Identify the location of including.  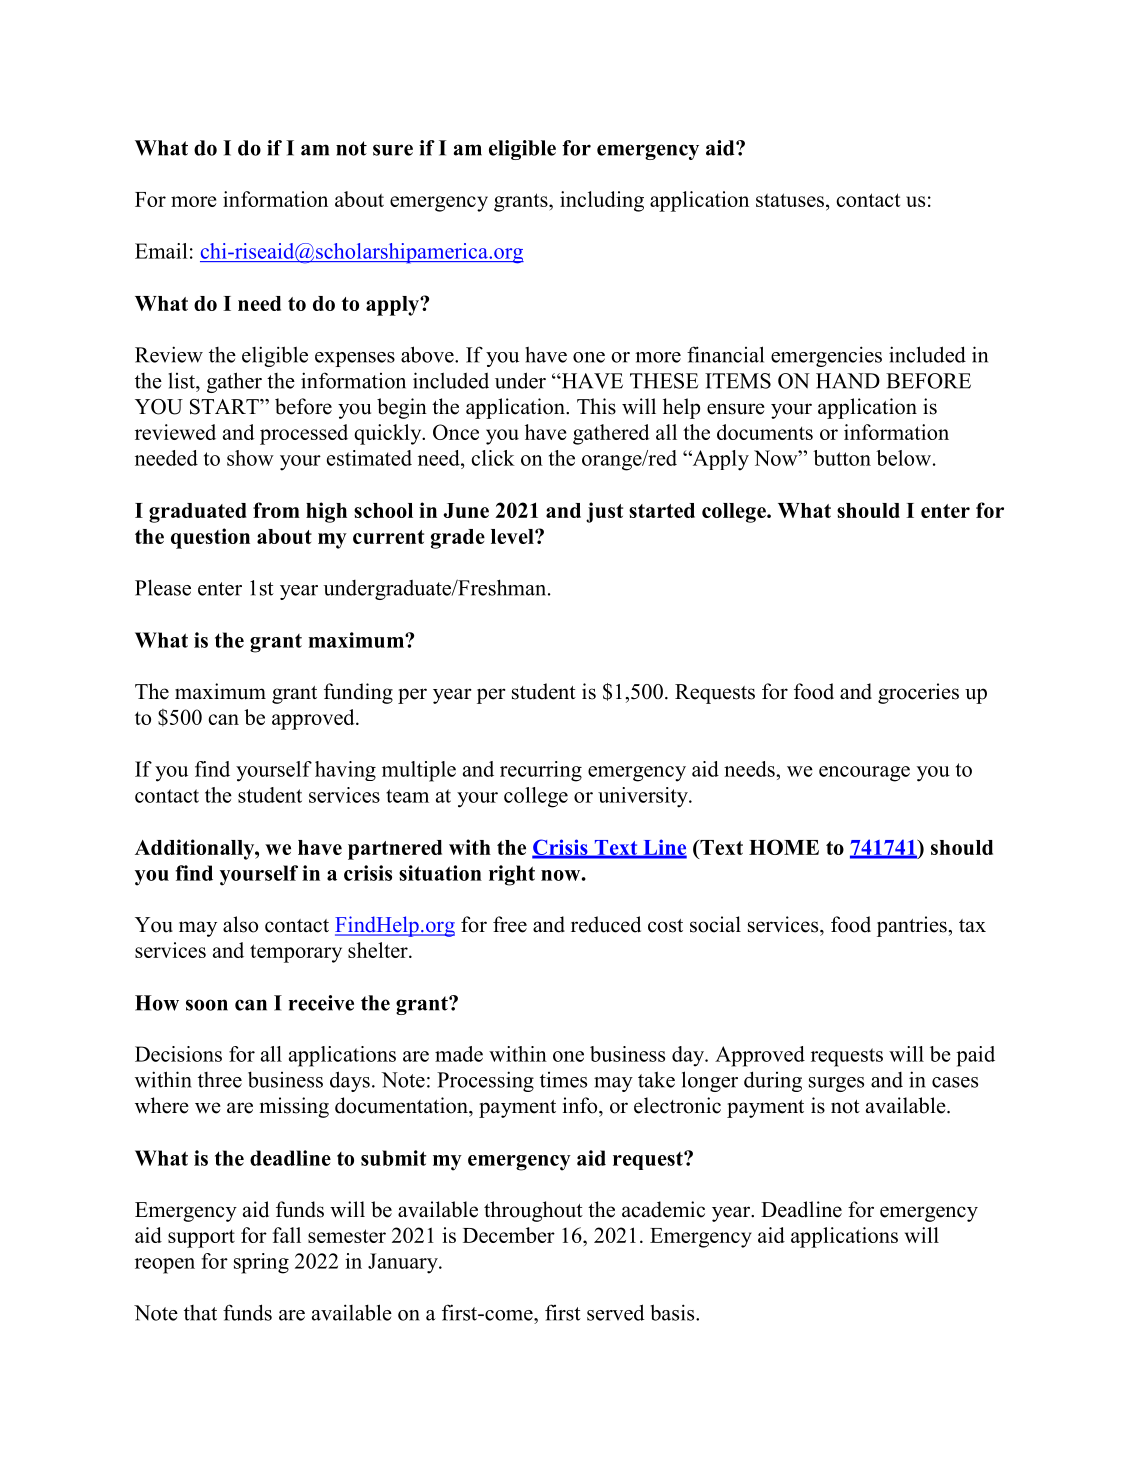
(602, 201).
